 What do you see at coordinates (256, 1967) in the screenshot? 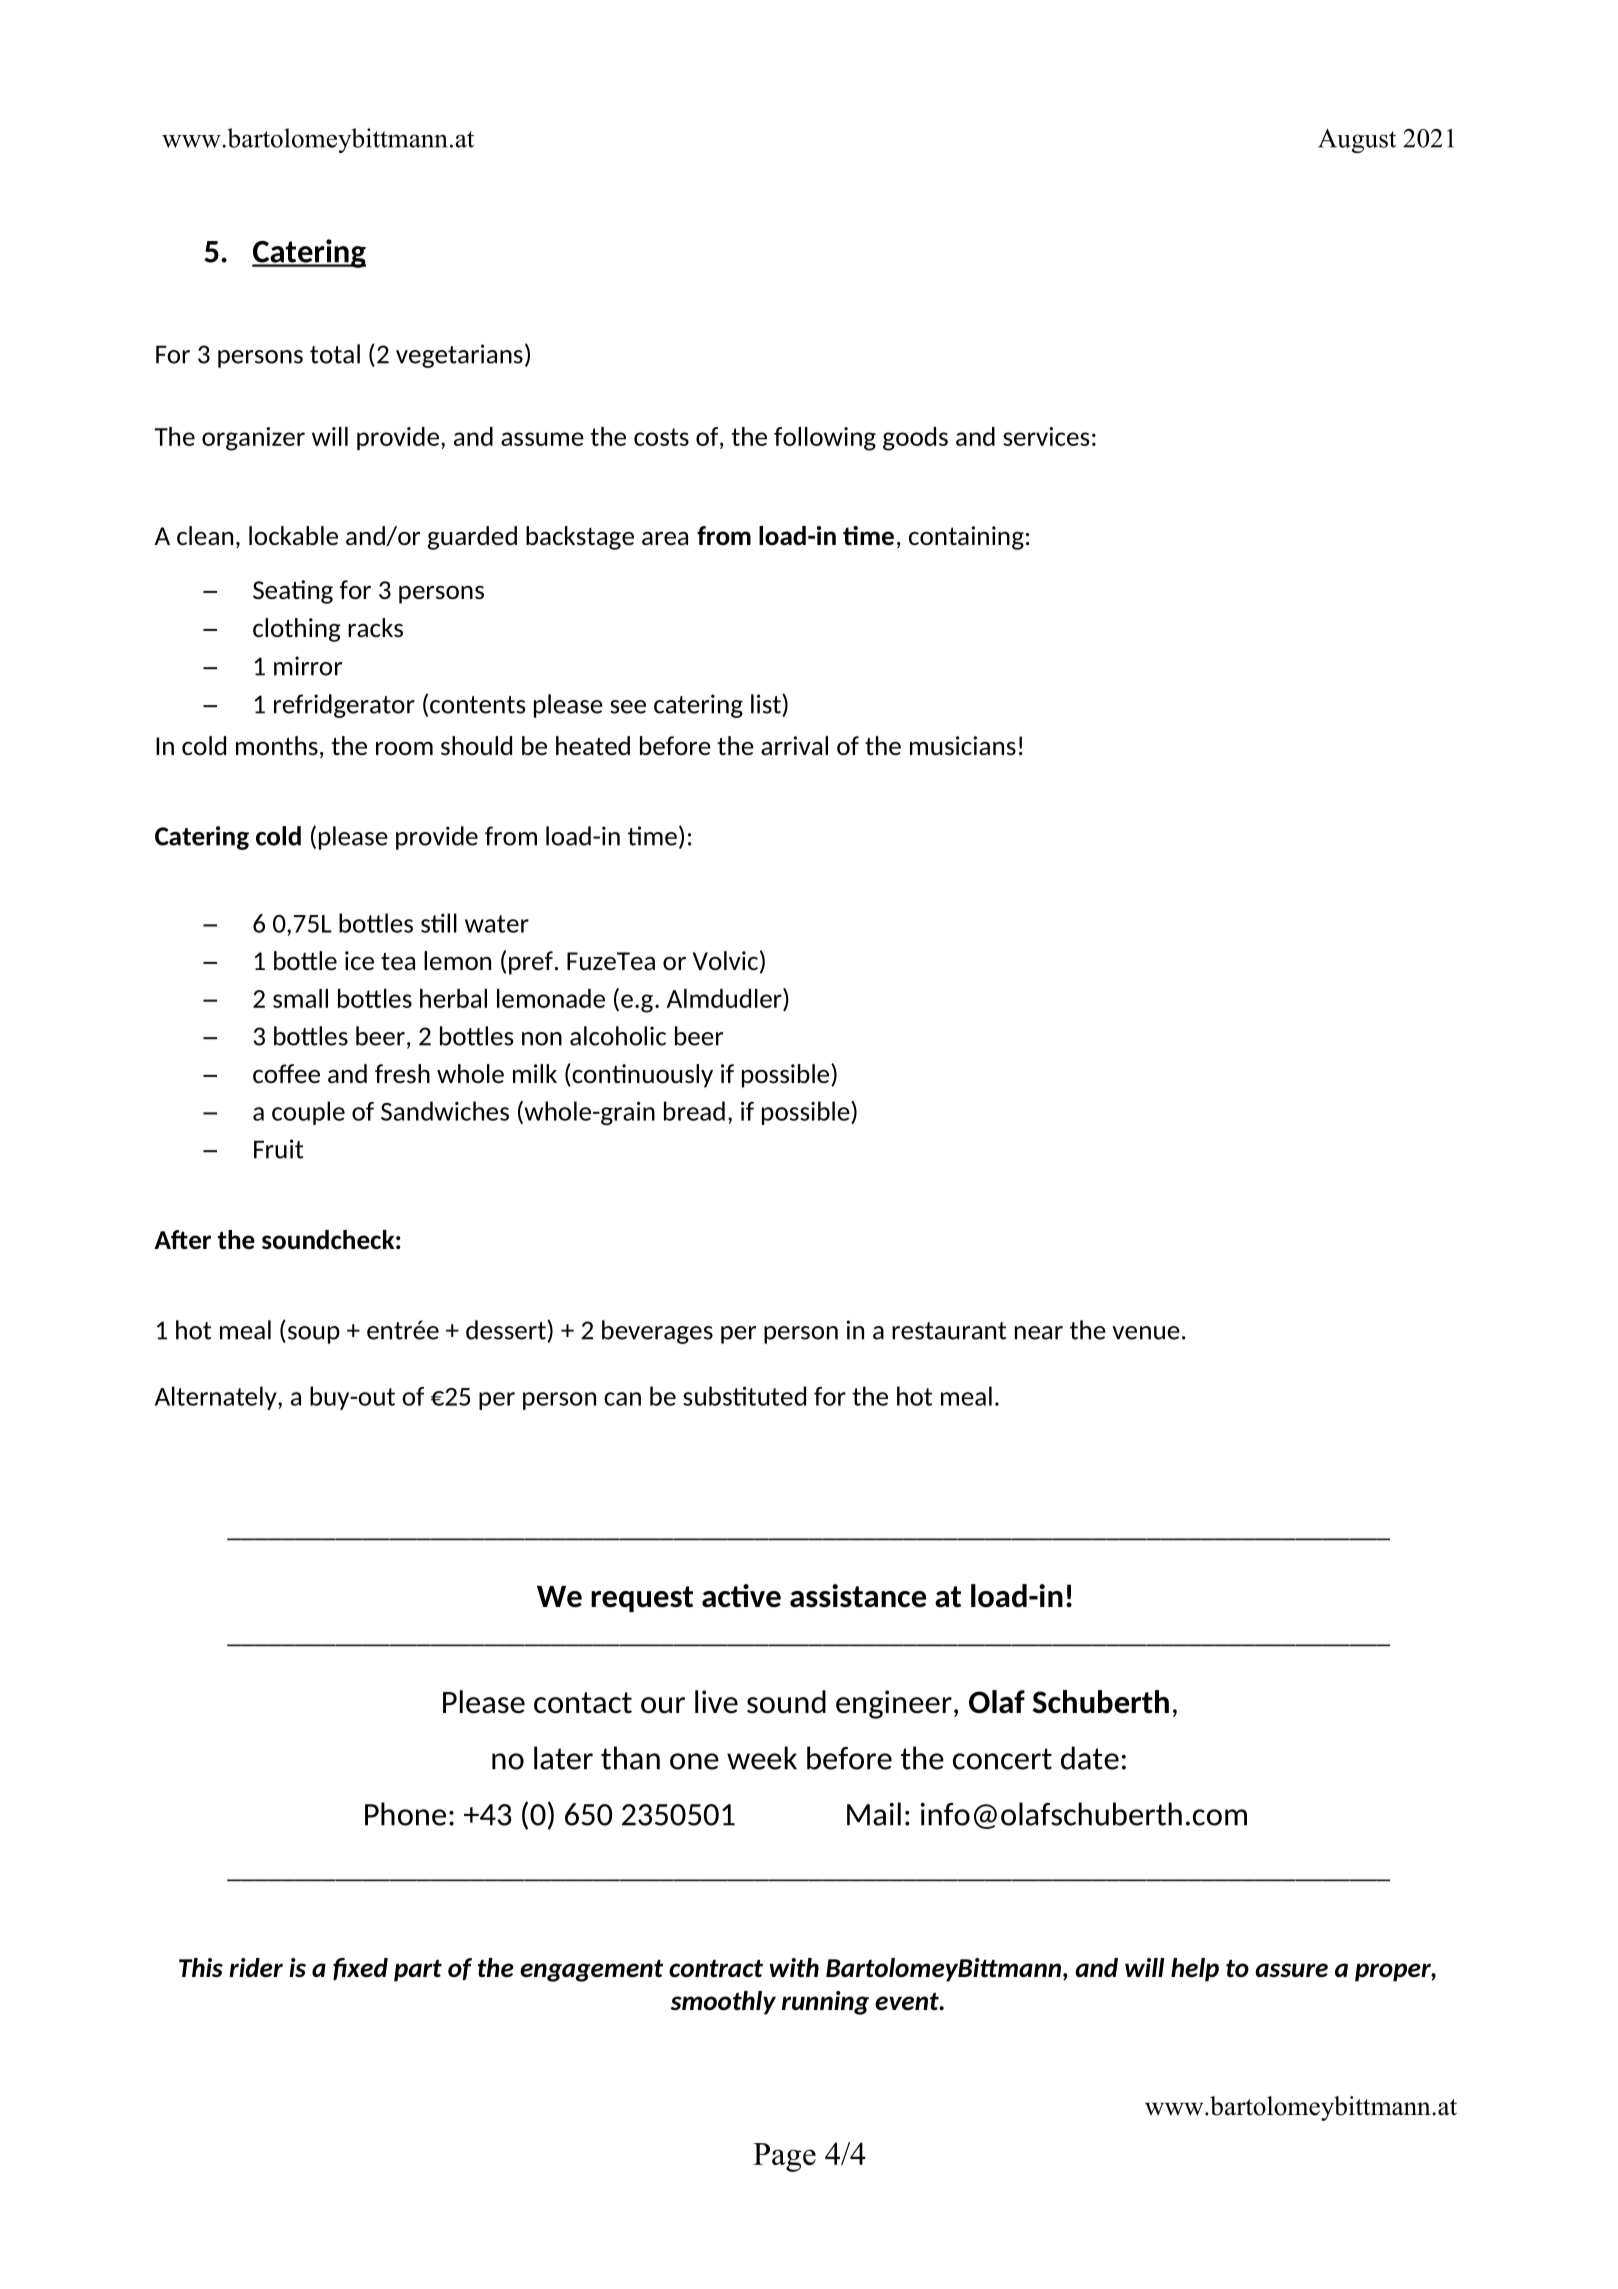
I see `rider` at bounding box center [256, 1967].
